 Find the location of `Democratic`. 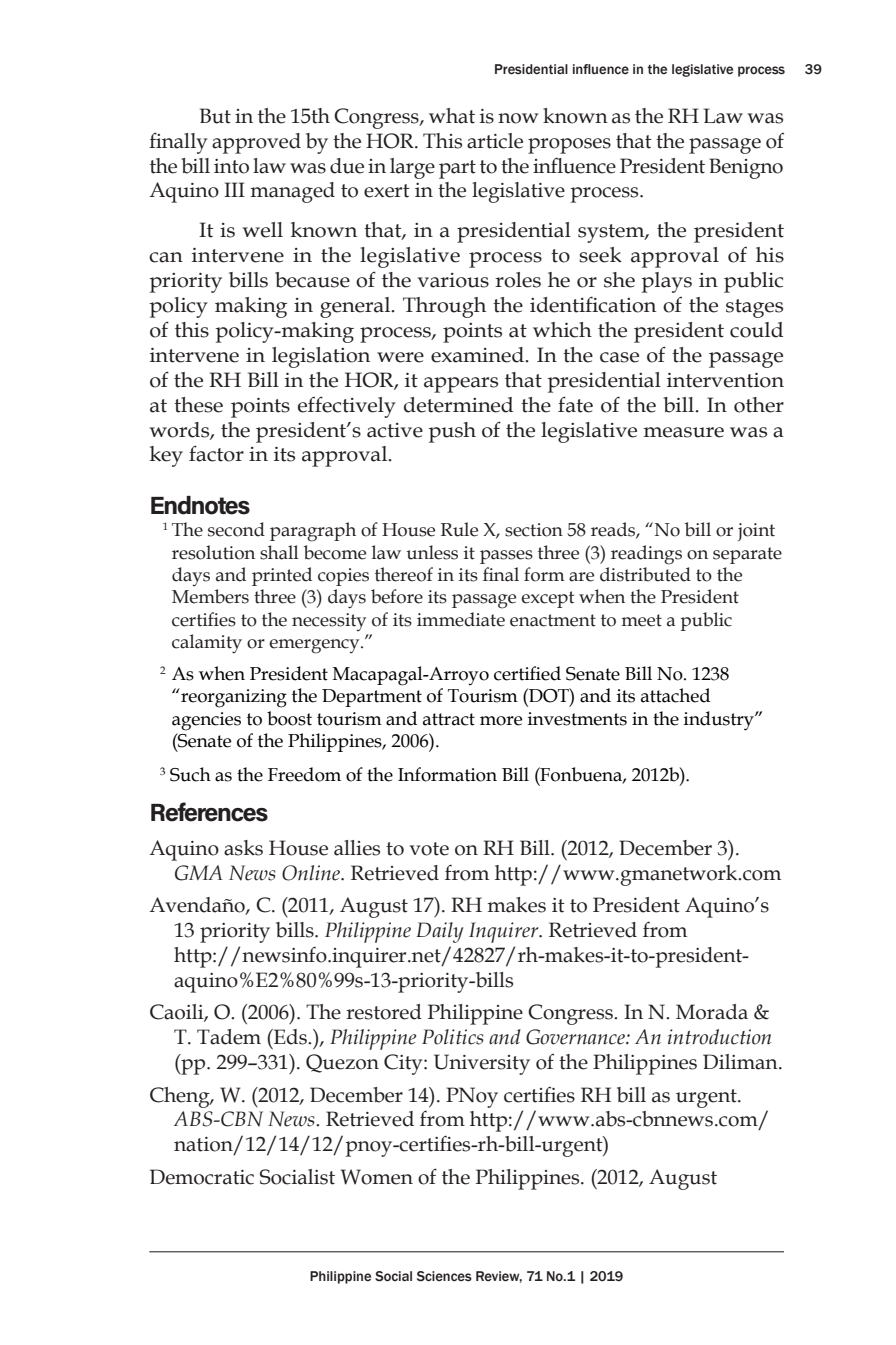

Democratic is located at coordinates (202, 1177).
